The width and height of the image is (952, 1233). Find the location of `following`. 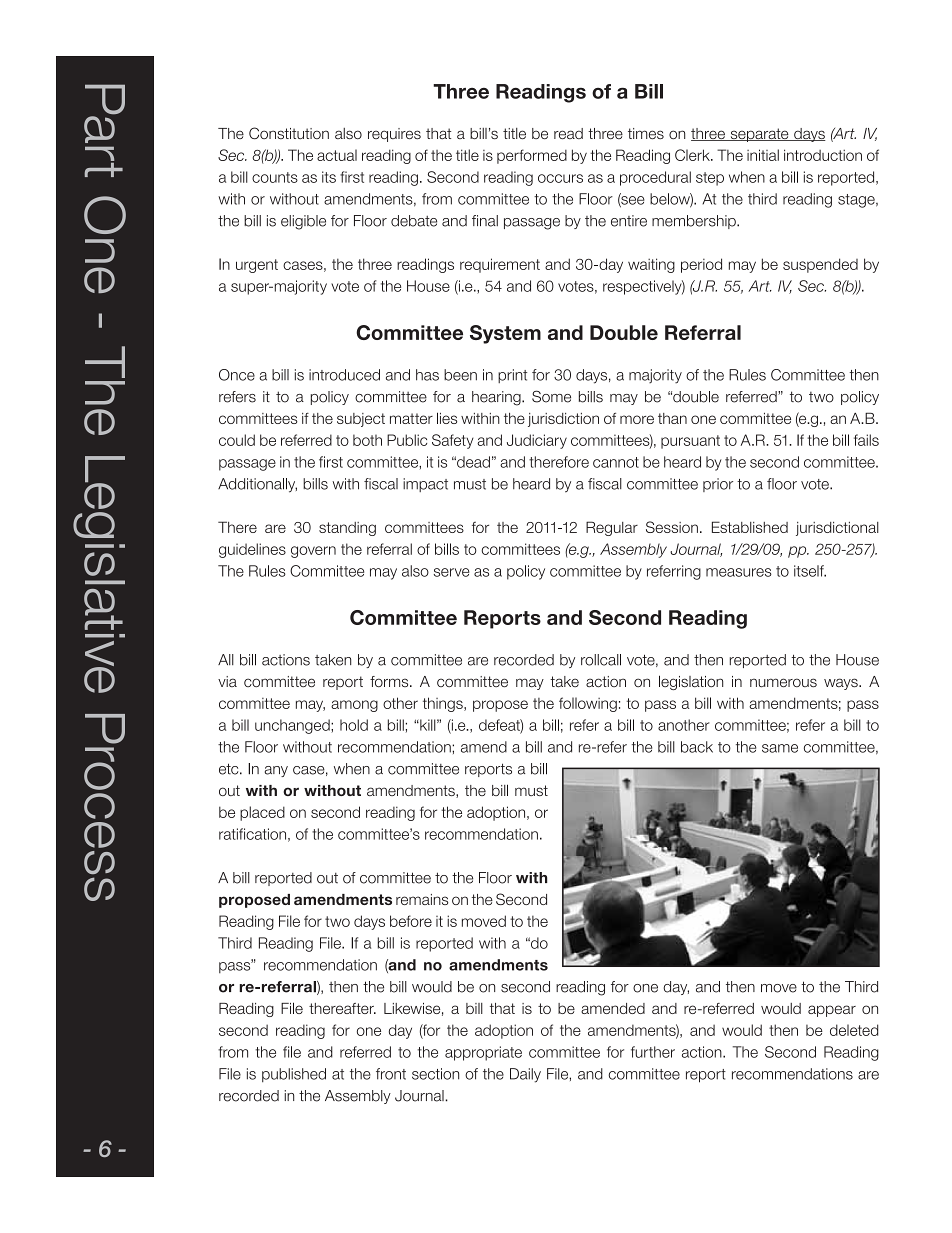

following is located at coordinates (588, 704).
